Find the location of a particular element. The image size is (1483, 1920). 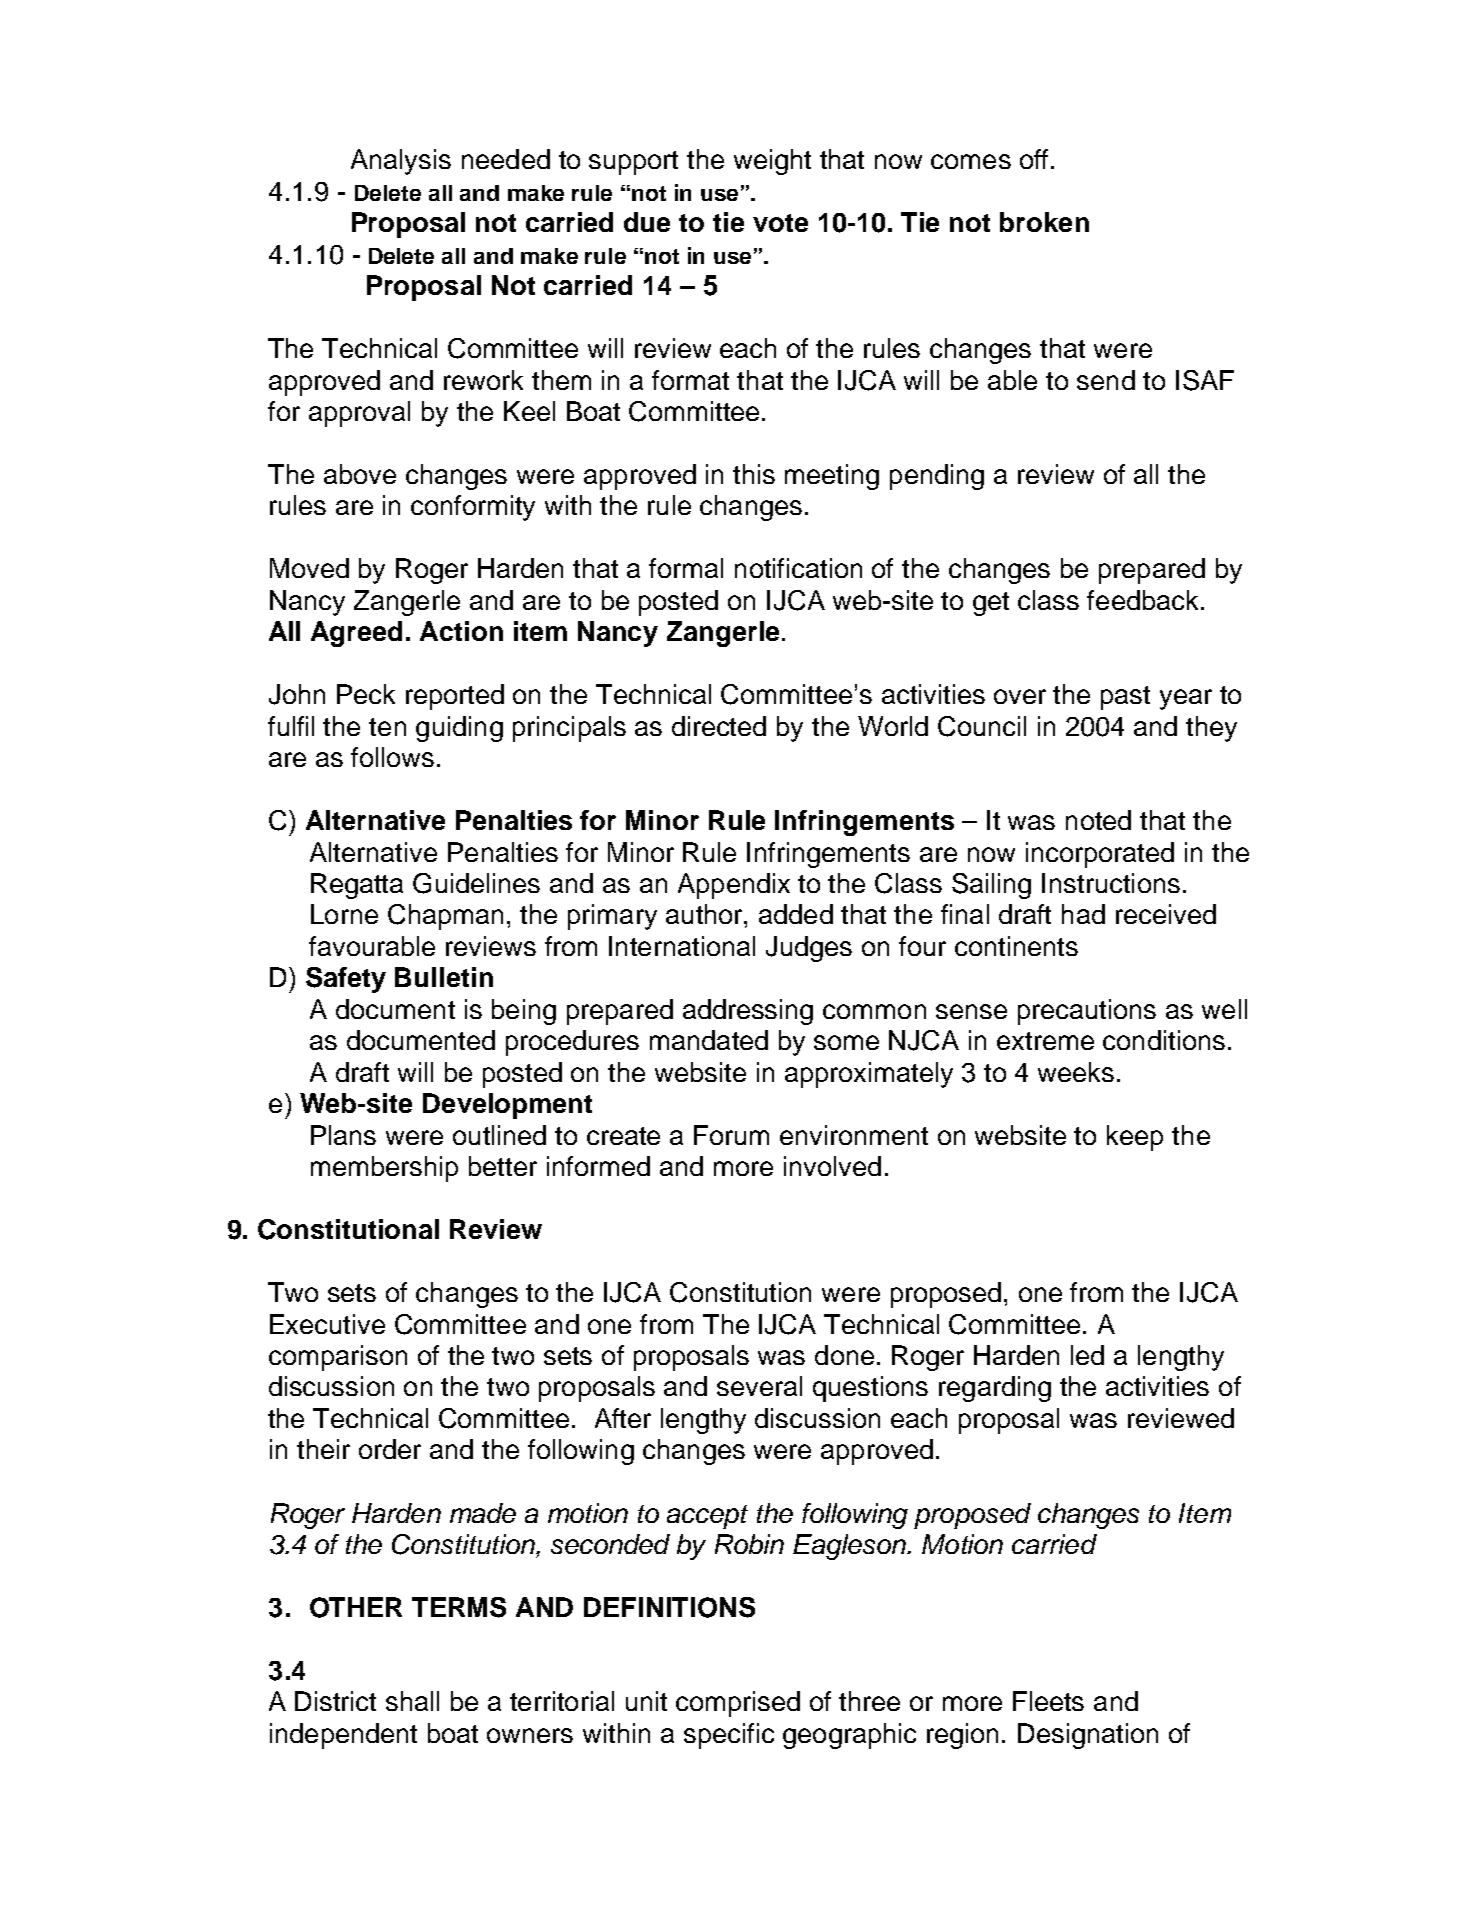

Analysis is located at coordinates (401, 162).
